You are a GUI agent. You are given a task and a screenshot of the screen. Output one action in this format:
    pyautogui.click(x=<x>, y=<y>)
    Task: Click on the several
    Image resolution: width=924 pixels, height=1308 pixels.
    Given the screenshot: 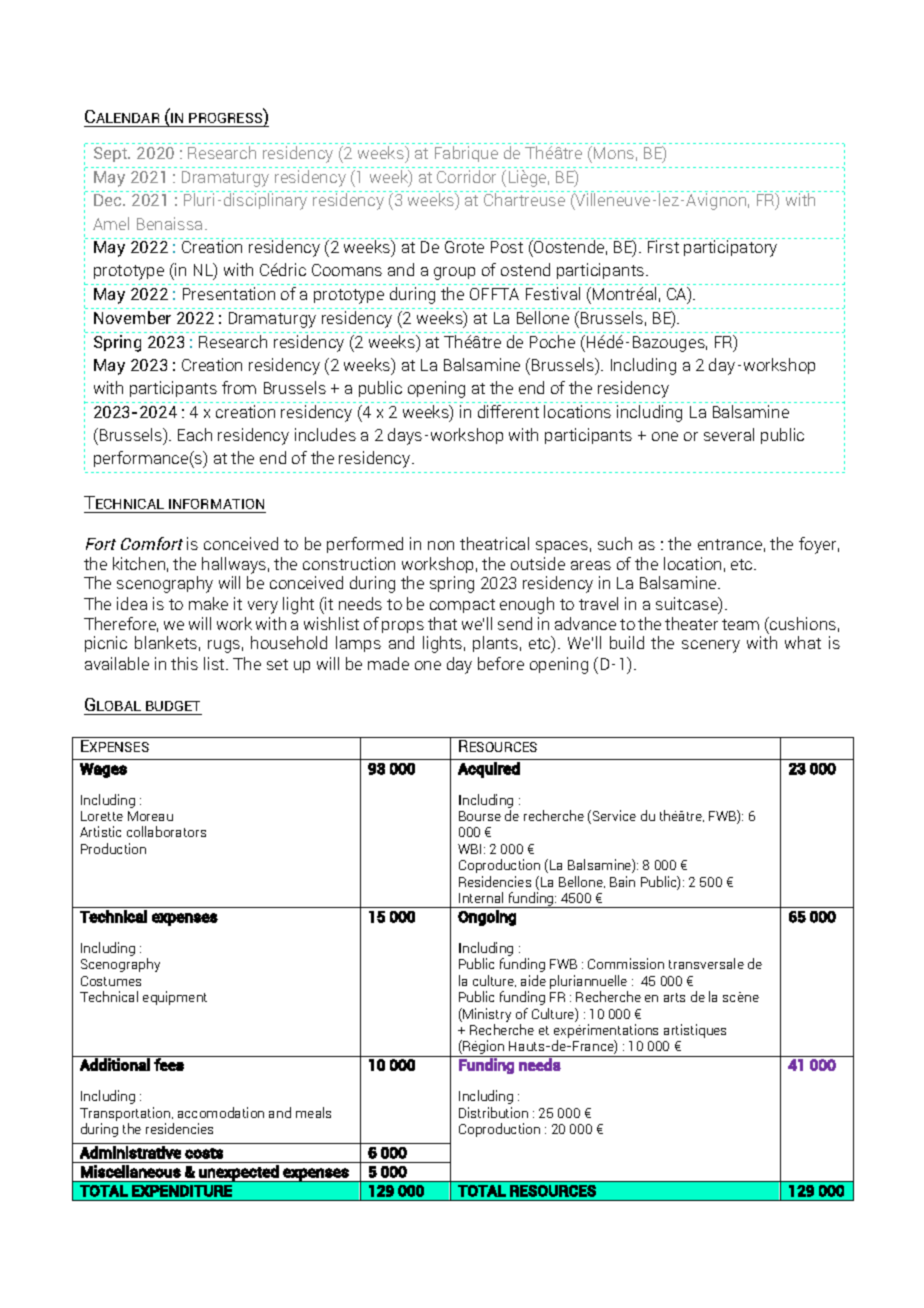 What is the action you would take?
    pyautogui.click(x=729, y=434)
